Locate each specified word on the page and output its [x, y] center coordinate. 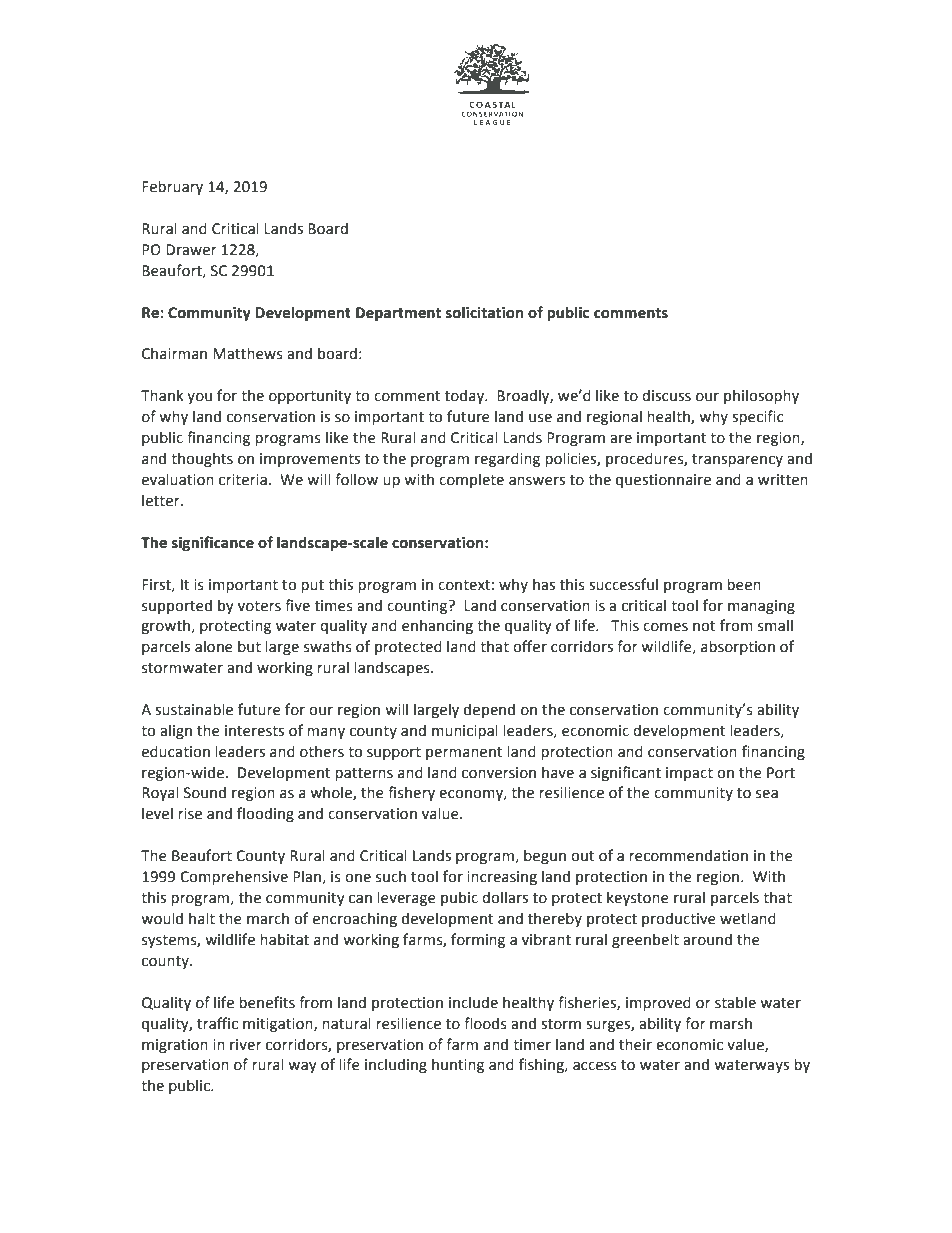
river [246, 1045]
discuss [666, 395]
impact [689, 774]
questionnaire [663, 481]
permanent [464, 753]
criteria [243, 480]
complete [471, 480]
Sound [205, 792]
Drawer [191, 250]
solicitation [484, 312]
